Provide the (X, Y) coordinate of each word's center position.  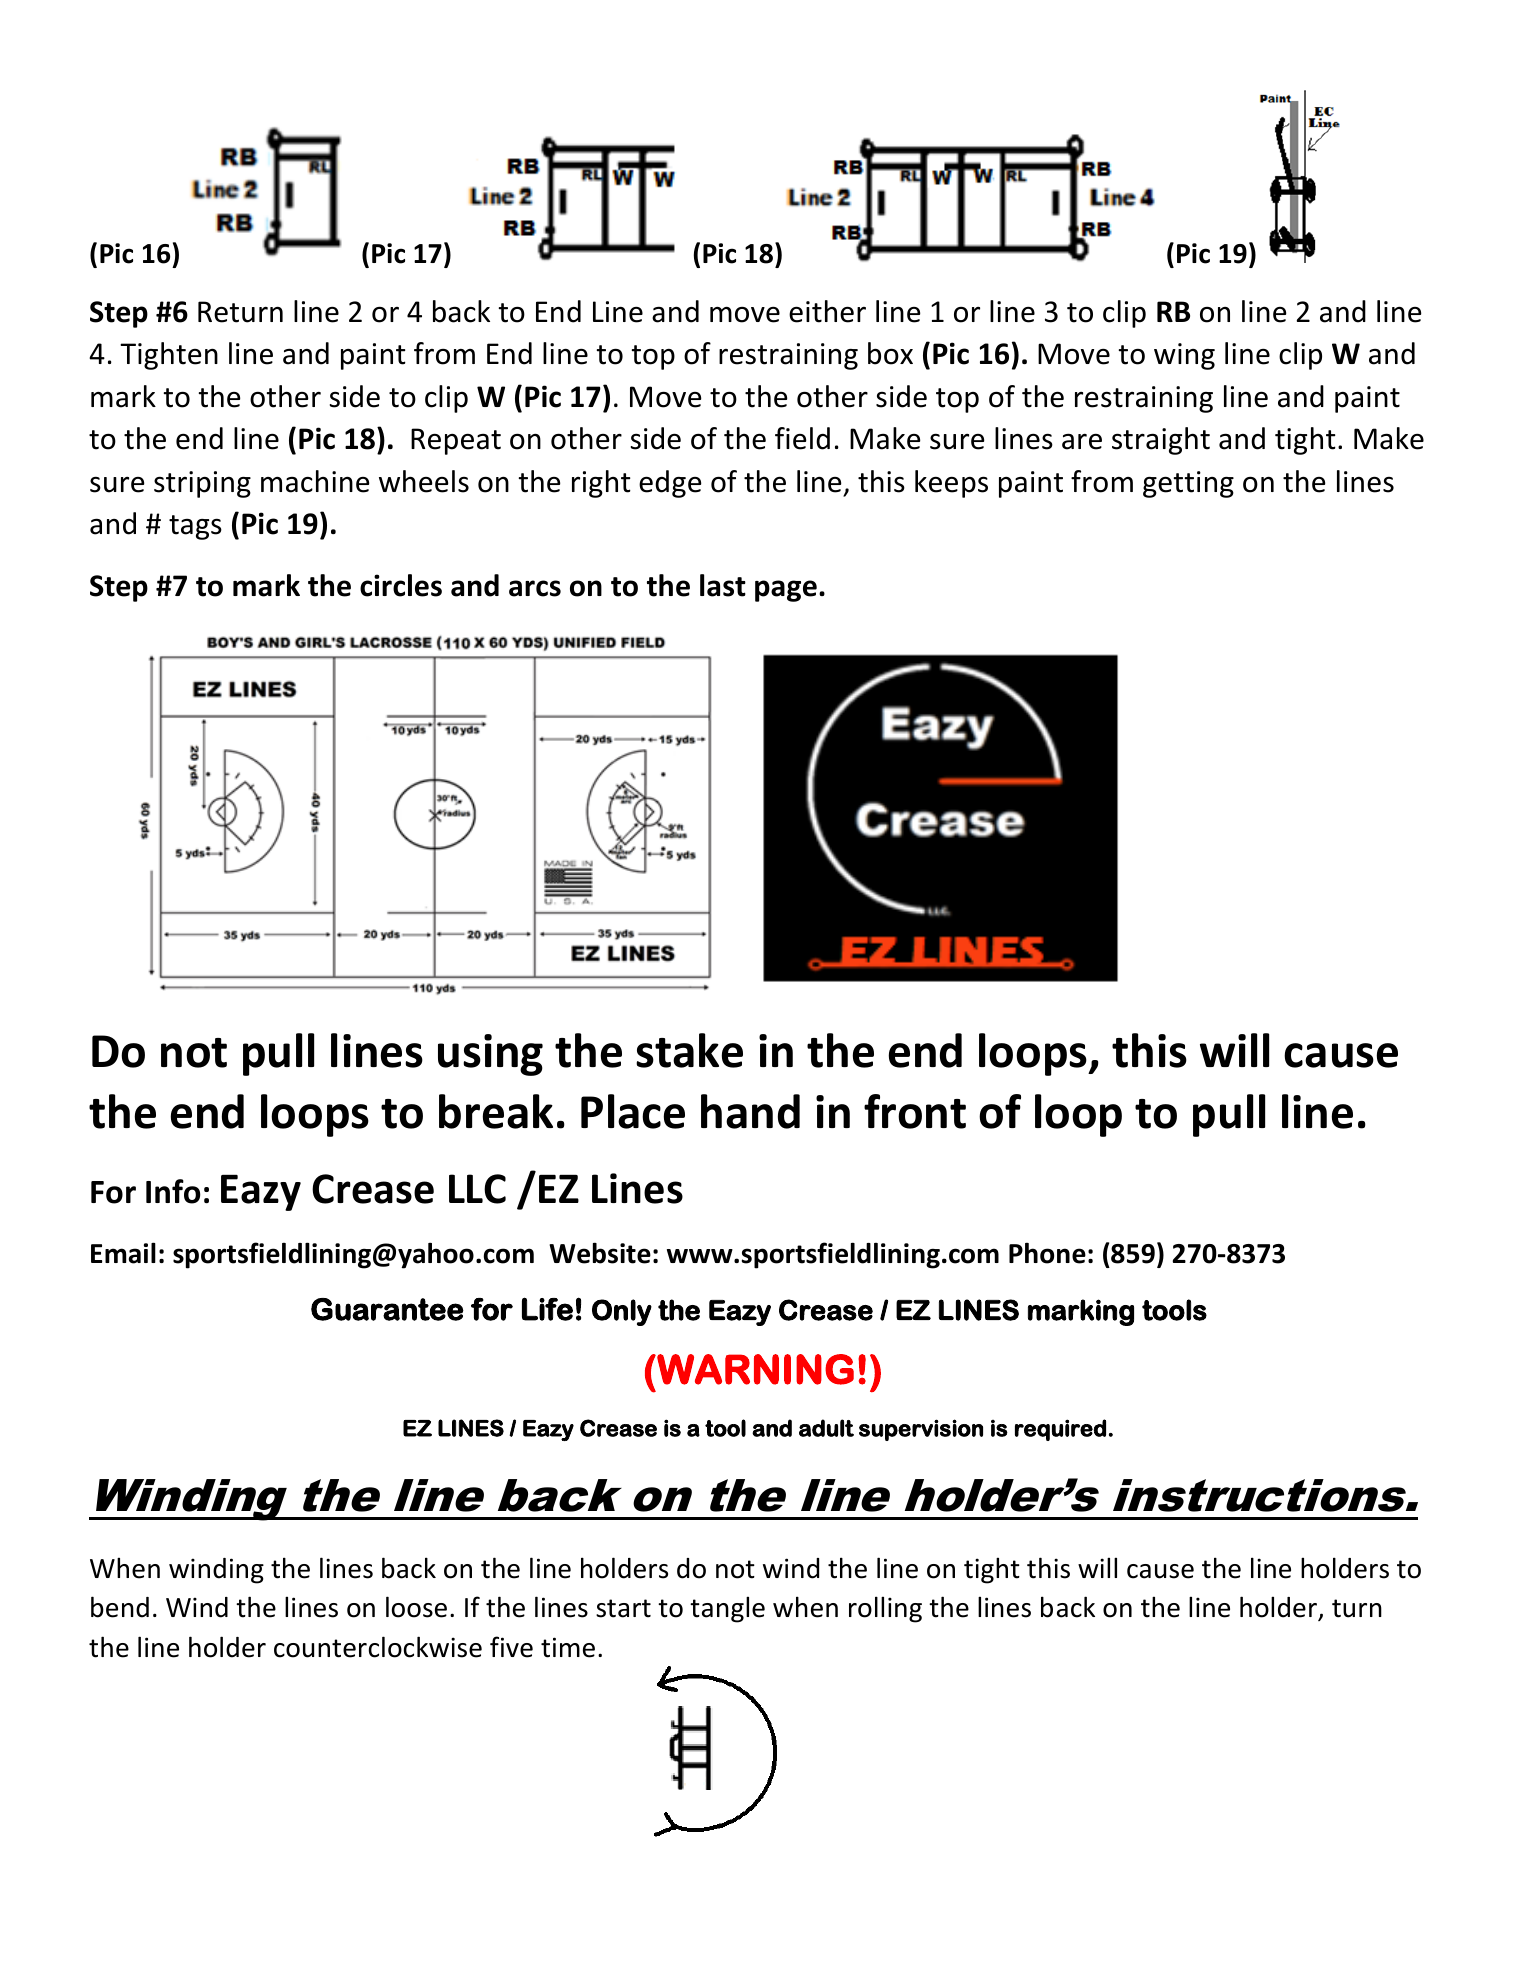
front (915, 1111)
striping (202, 484)
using (490, 1055)
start (623, 1608)
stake (689, 1050)
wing (1184, 356)
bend (120, 1607)
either (827, 311)
